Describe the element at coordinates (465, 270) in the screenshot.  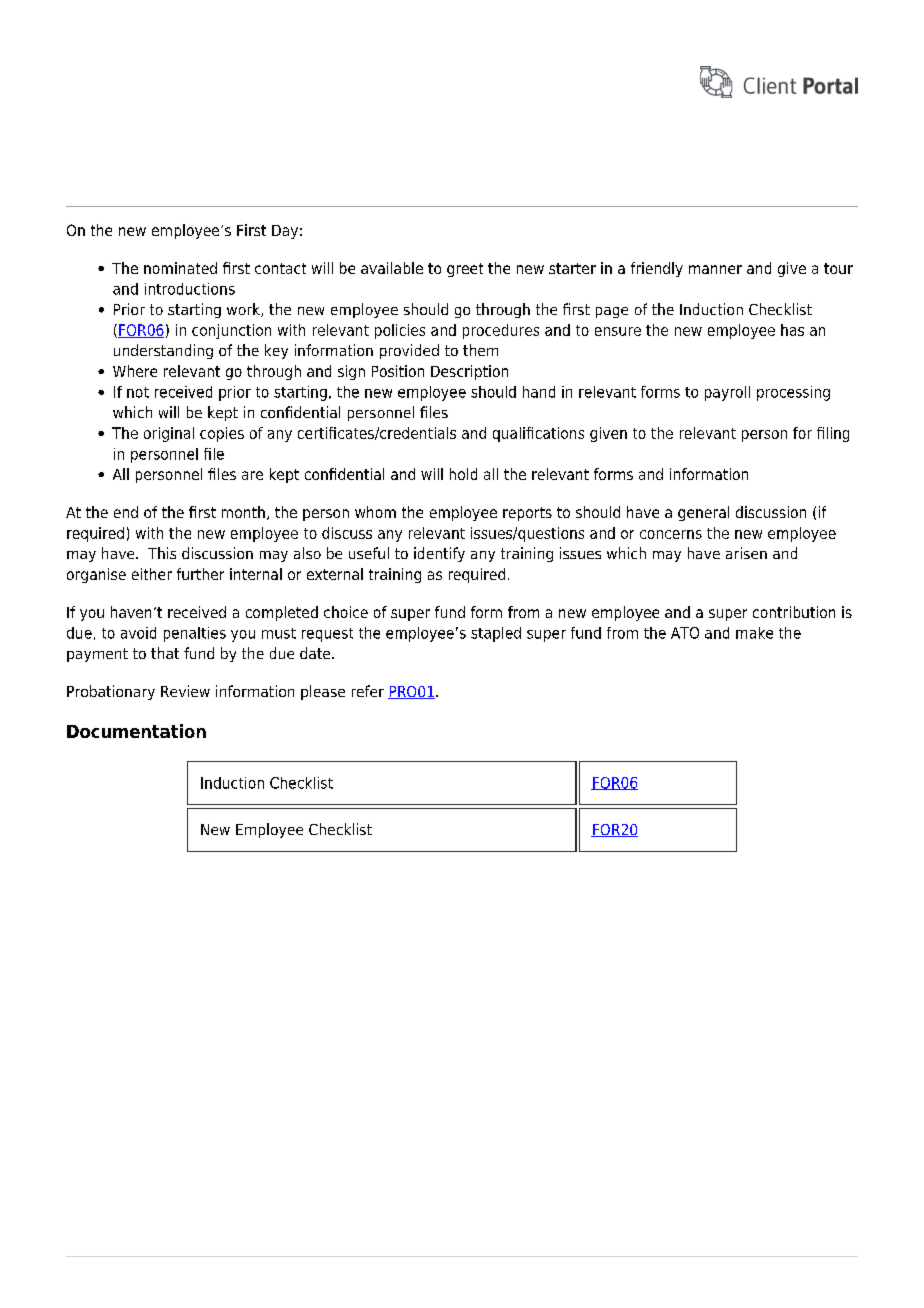
I see `greet` at that location.
